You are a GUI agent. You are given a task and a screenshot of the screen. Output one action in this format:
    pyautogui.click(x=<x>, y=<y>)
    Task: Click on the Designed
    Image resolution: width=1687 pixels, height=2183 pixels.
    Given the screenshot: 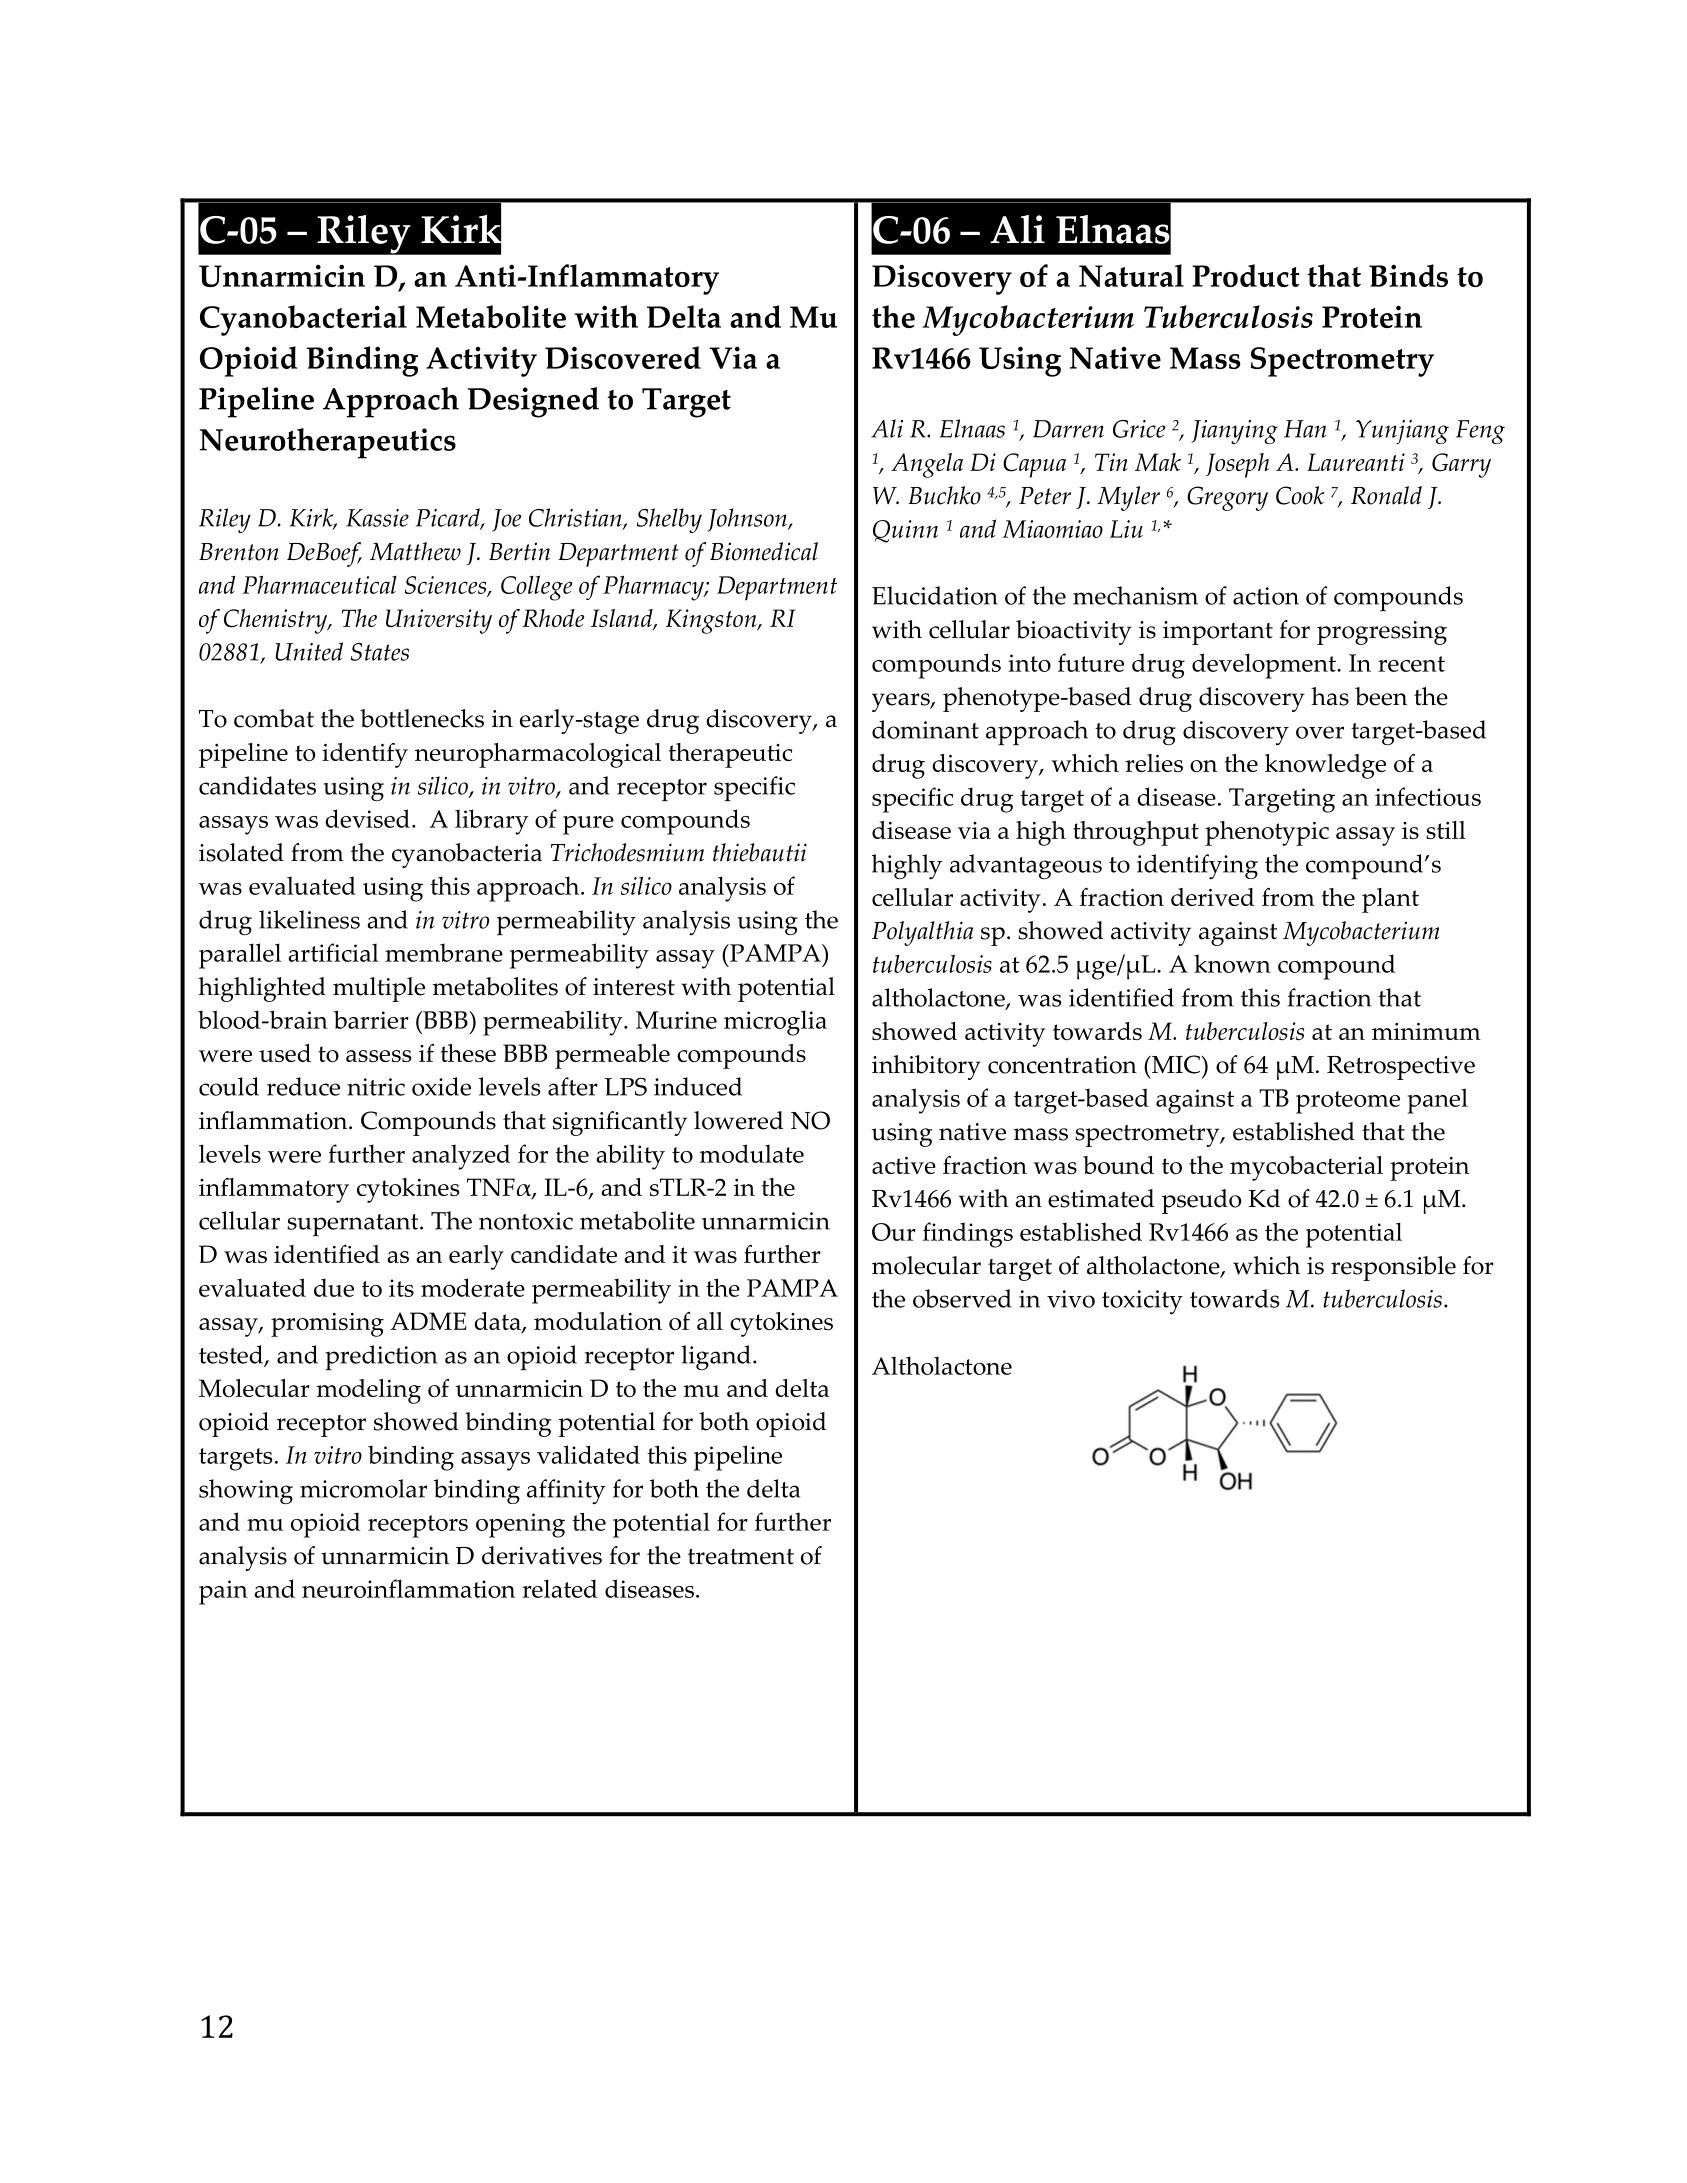 What is the action you would take?
    pyautogui.click(x=533, y=402)
